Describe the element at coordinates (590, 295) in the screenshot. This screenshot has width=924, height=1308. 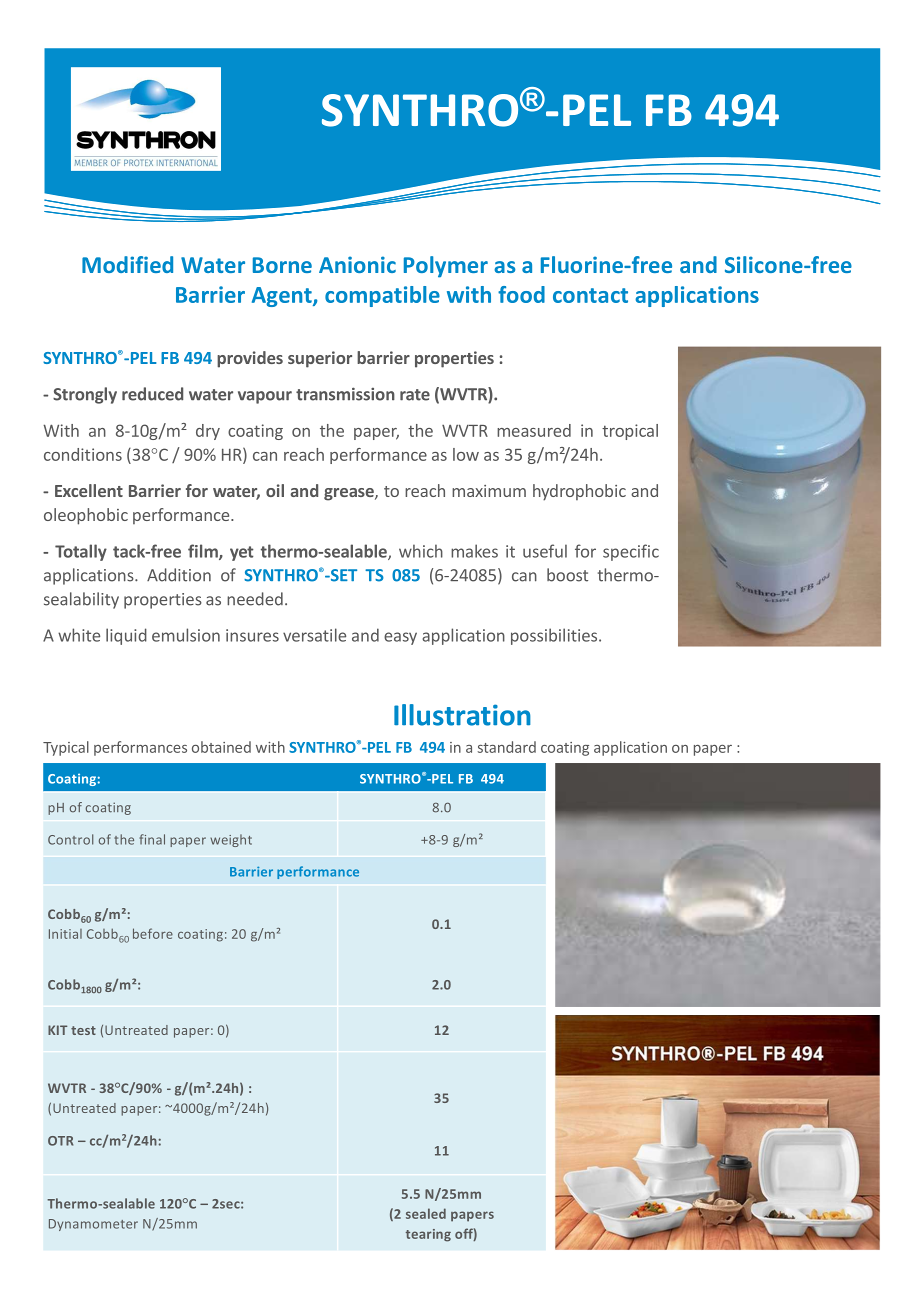
I see `contact` at that location.
